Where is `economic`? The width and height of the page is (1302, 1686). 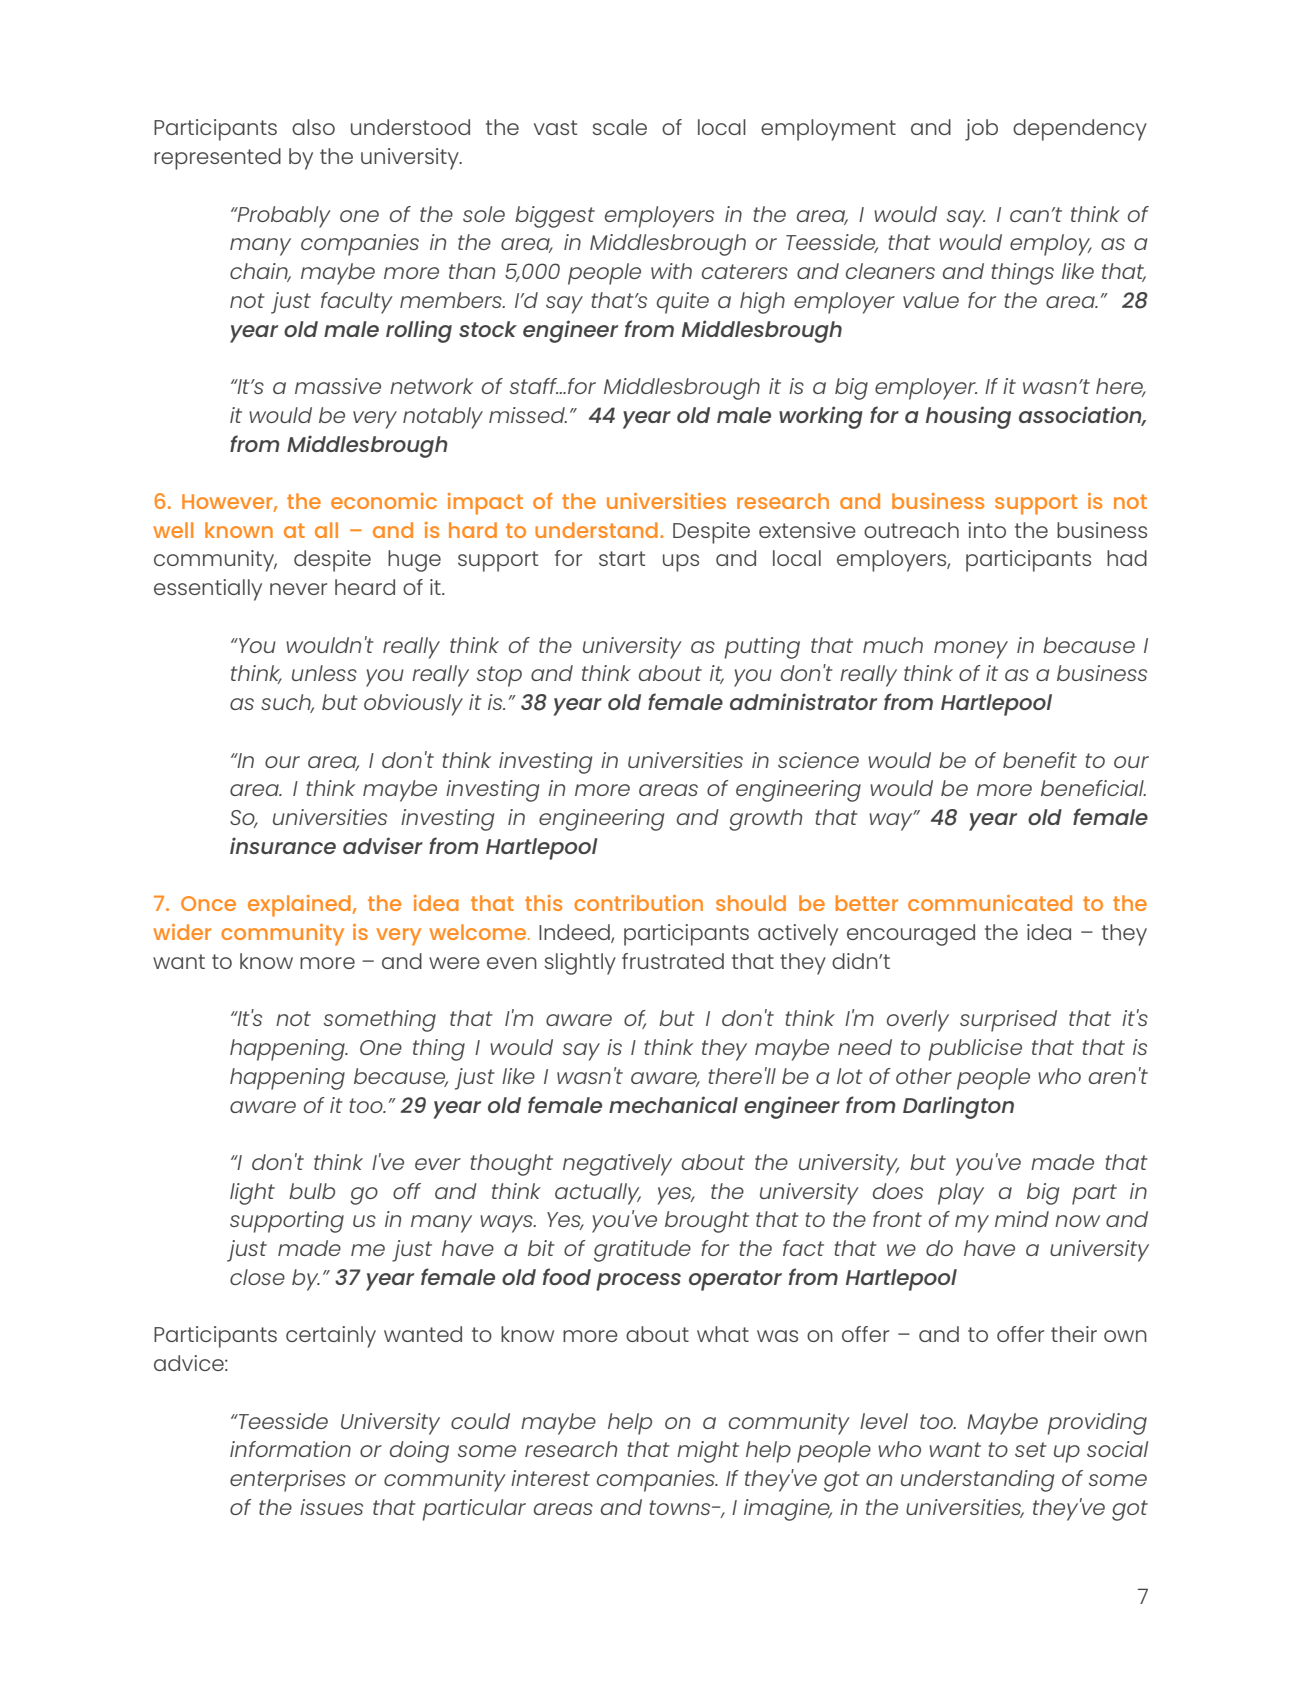
economic is located at coordinates (384, 501).
